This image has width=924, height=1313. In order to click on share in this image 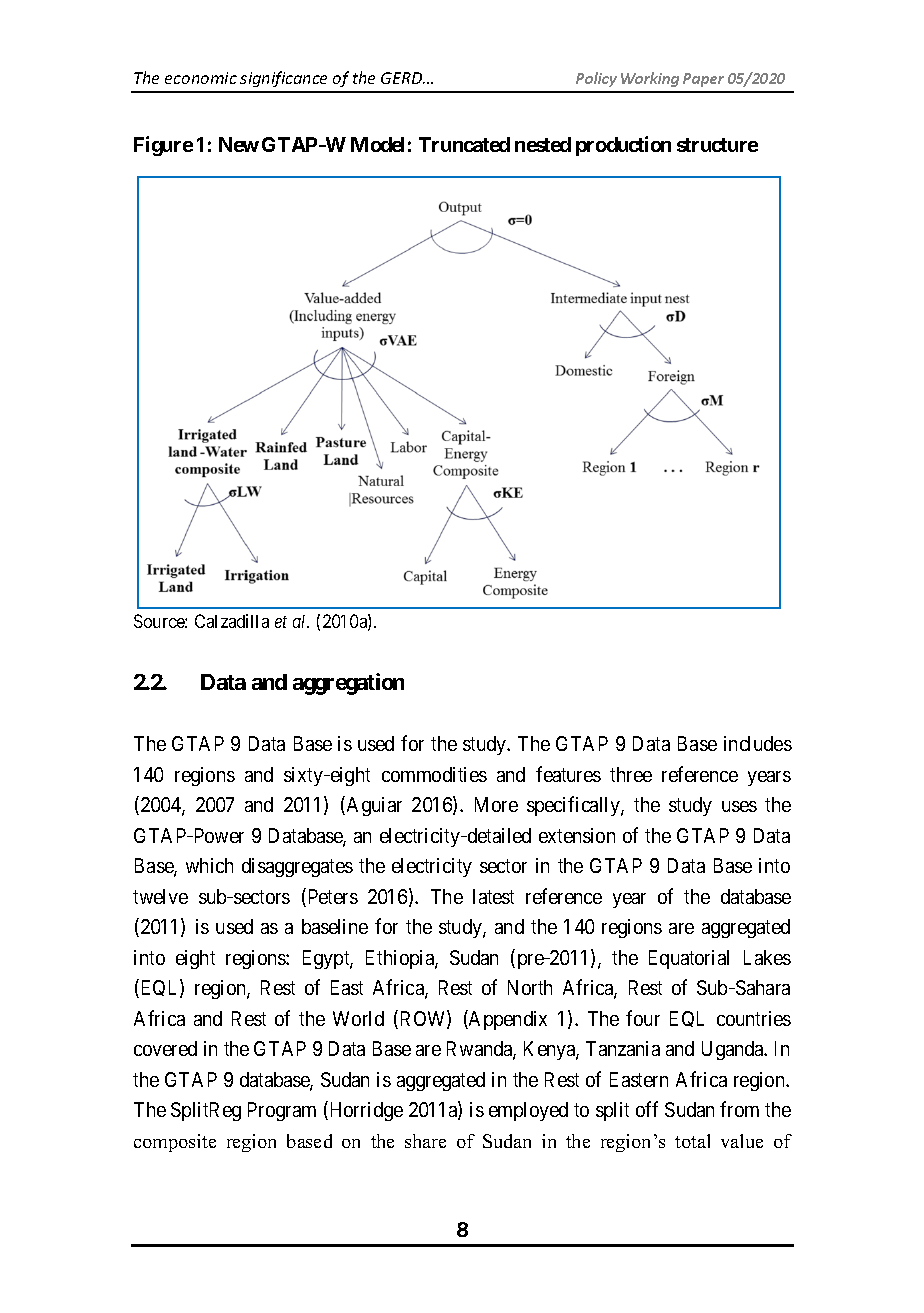, I will do `click(425, 1141)`.
